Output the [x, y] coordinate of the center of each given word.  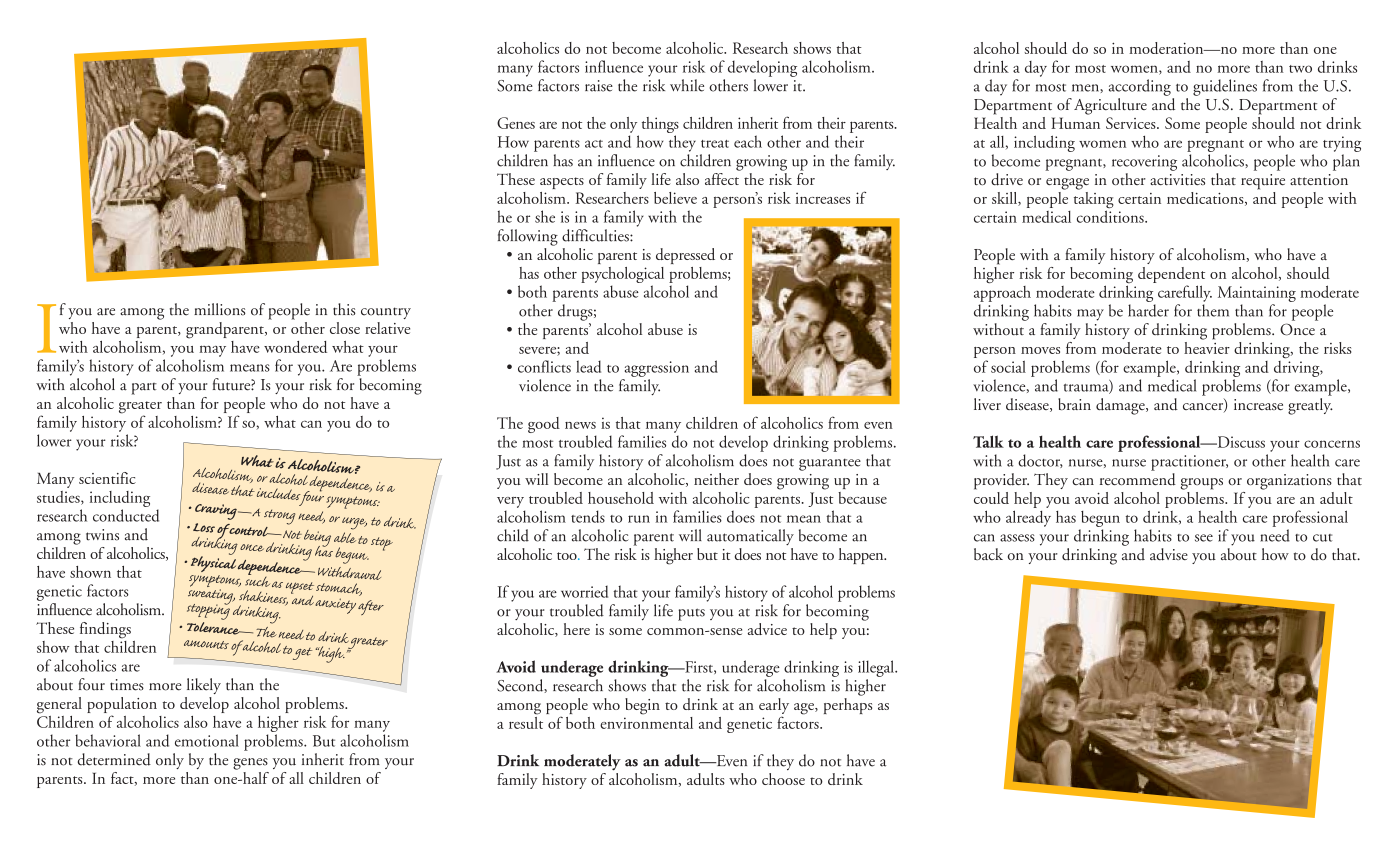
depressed [685, 256]
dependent [1171, 276]
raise [599, 86]
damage [1121, 406]
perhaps [848, 704]
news [580, 425]
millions [220, 309]
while [687, 85]
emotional [207, 740]
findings [105, 630]
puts [691, 614]
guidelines [1225, 87]
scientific [107, 478]
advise [1169, 554]
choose [783, 779]
